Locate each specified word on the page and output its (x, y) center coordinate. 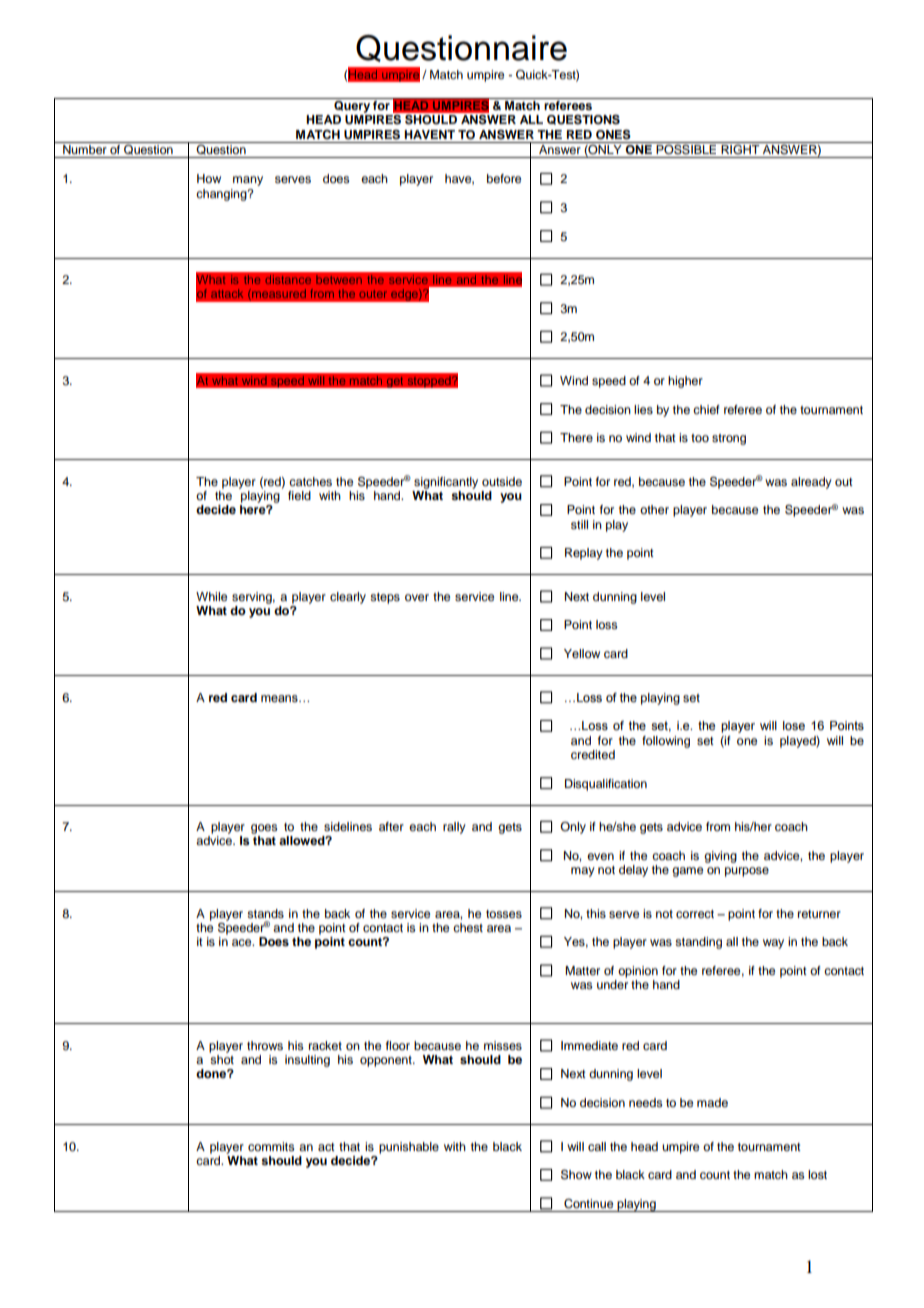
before (504, 178)
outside (502, 481)
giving (720, 857)
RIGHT (740, 148)
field (299, 495)
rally (454, 828)
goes (264, 829)
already (811, 483)
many (248, 181)
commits (271, 1146)
